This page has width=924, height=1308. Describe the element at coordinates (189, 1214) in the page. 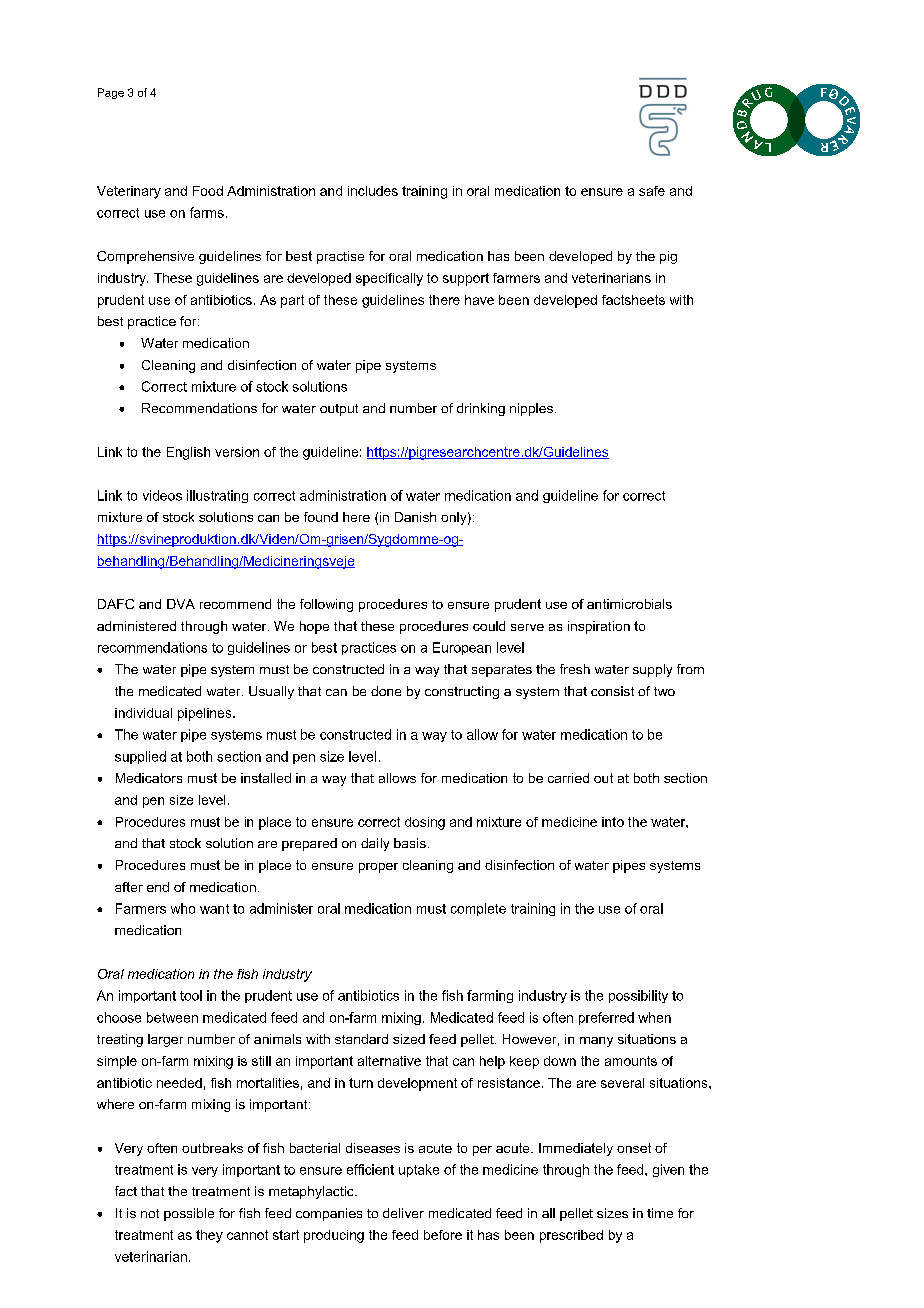

I see `possible` at that location.
